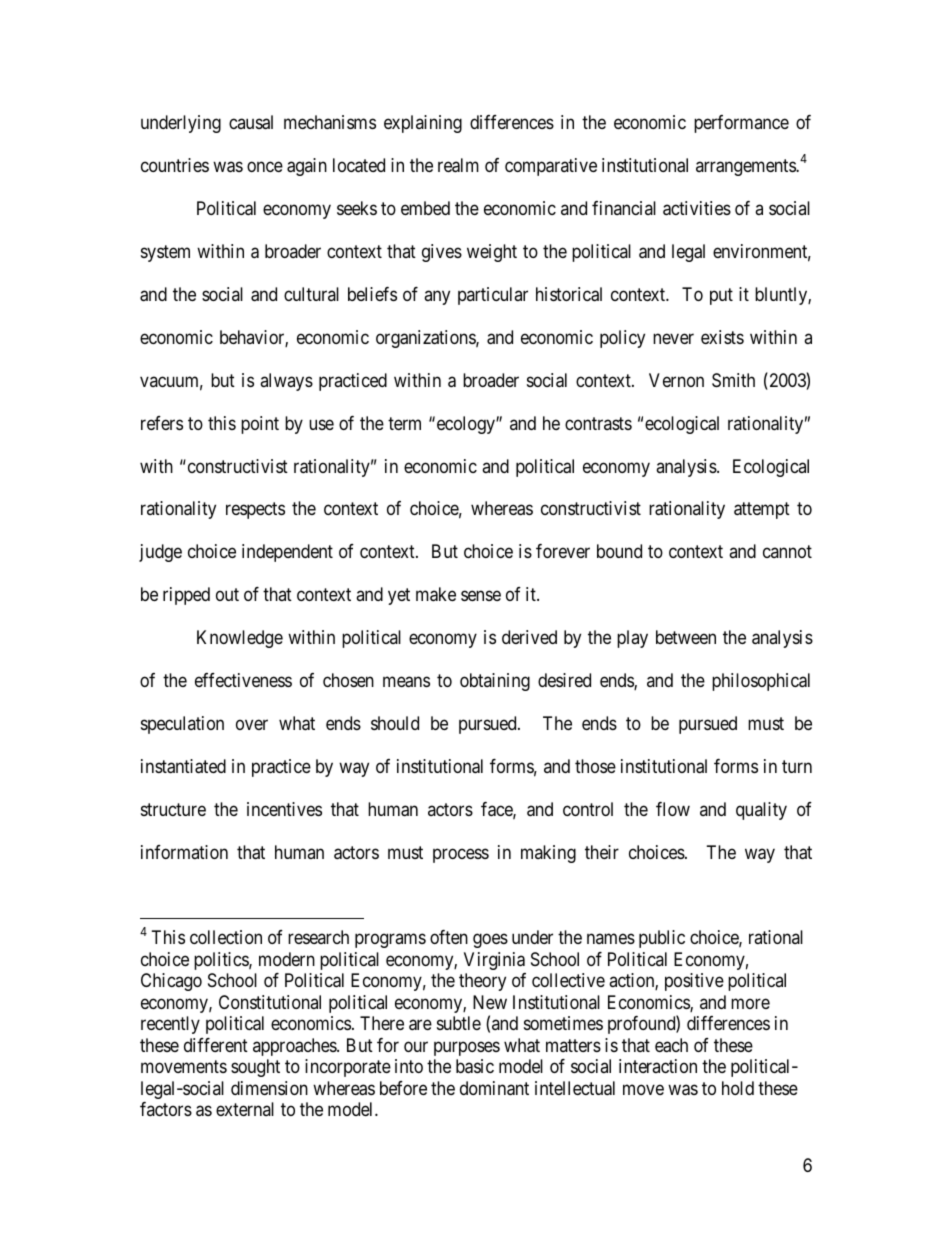 This screenshot has height=1233, width=952. What do you see at coordinates (686, 637) in the screenshot?
I see `between` at bounding box center [686, 637].
